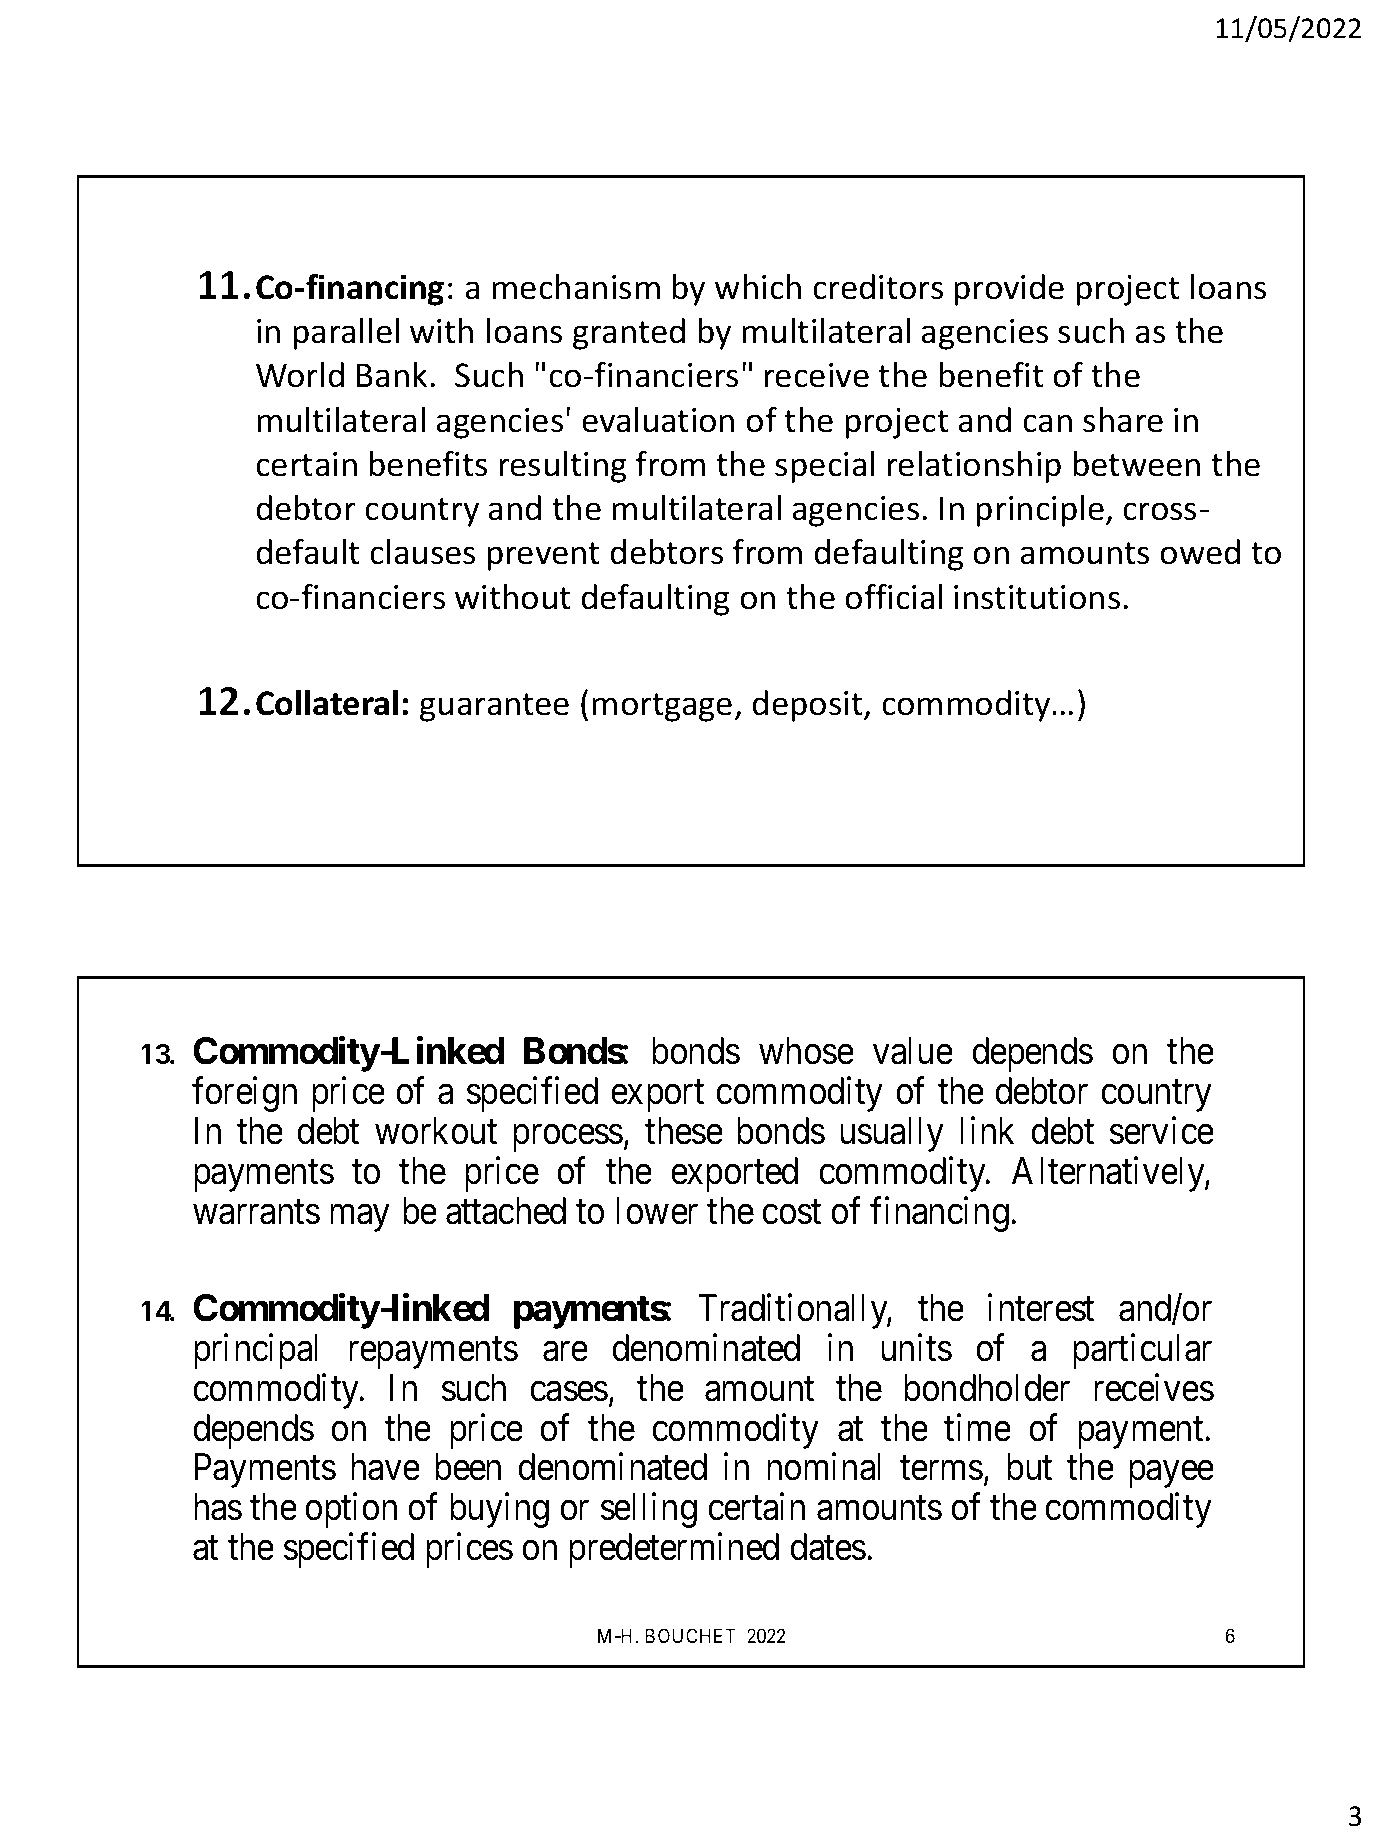  What do you see at coordinates (758, 287) in the document?
I see `which` at bounding box center [758, 287].
